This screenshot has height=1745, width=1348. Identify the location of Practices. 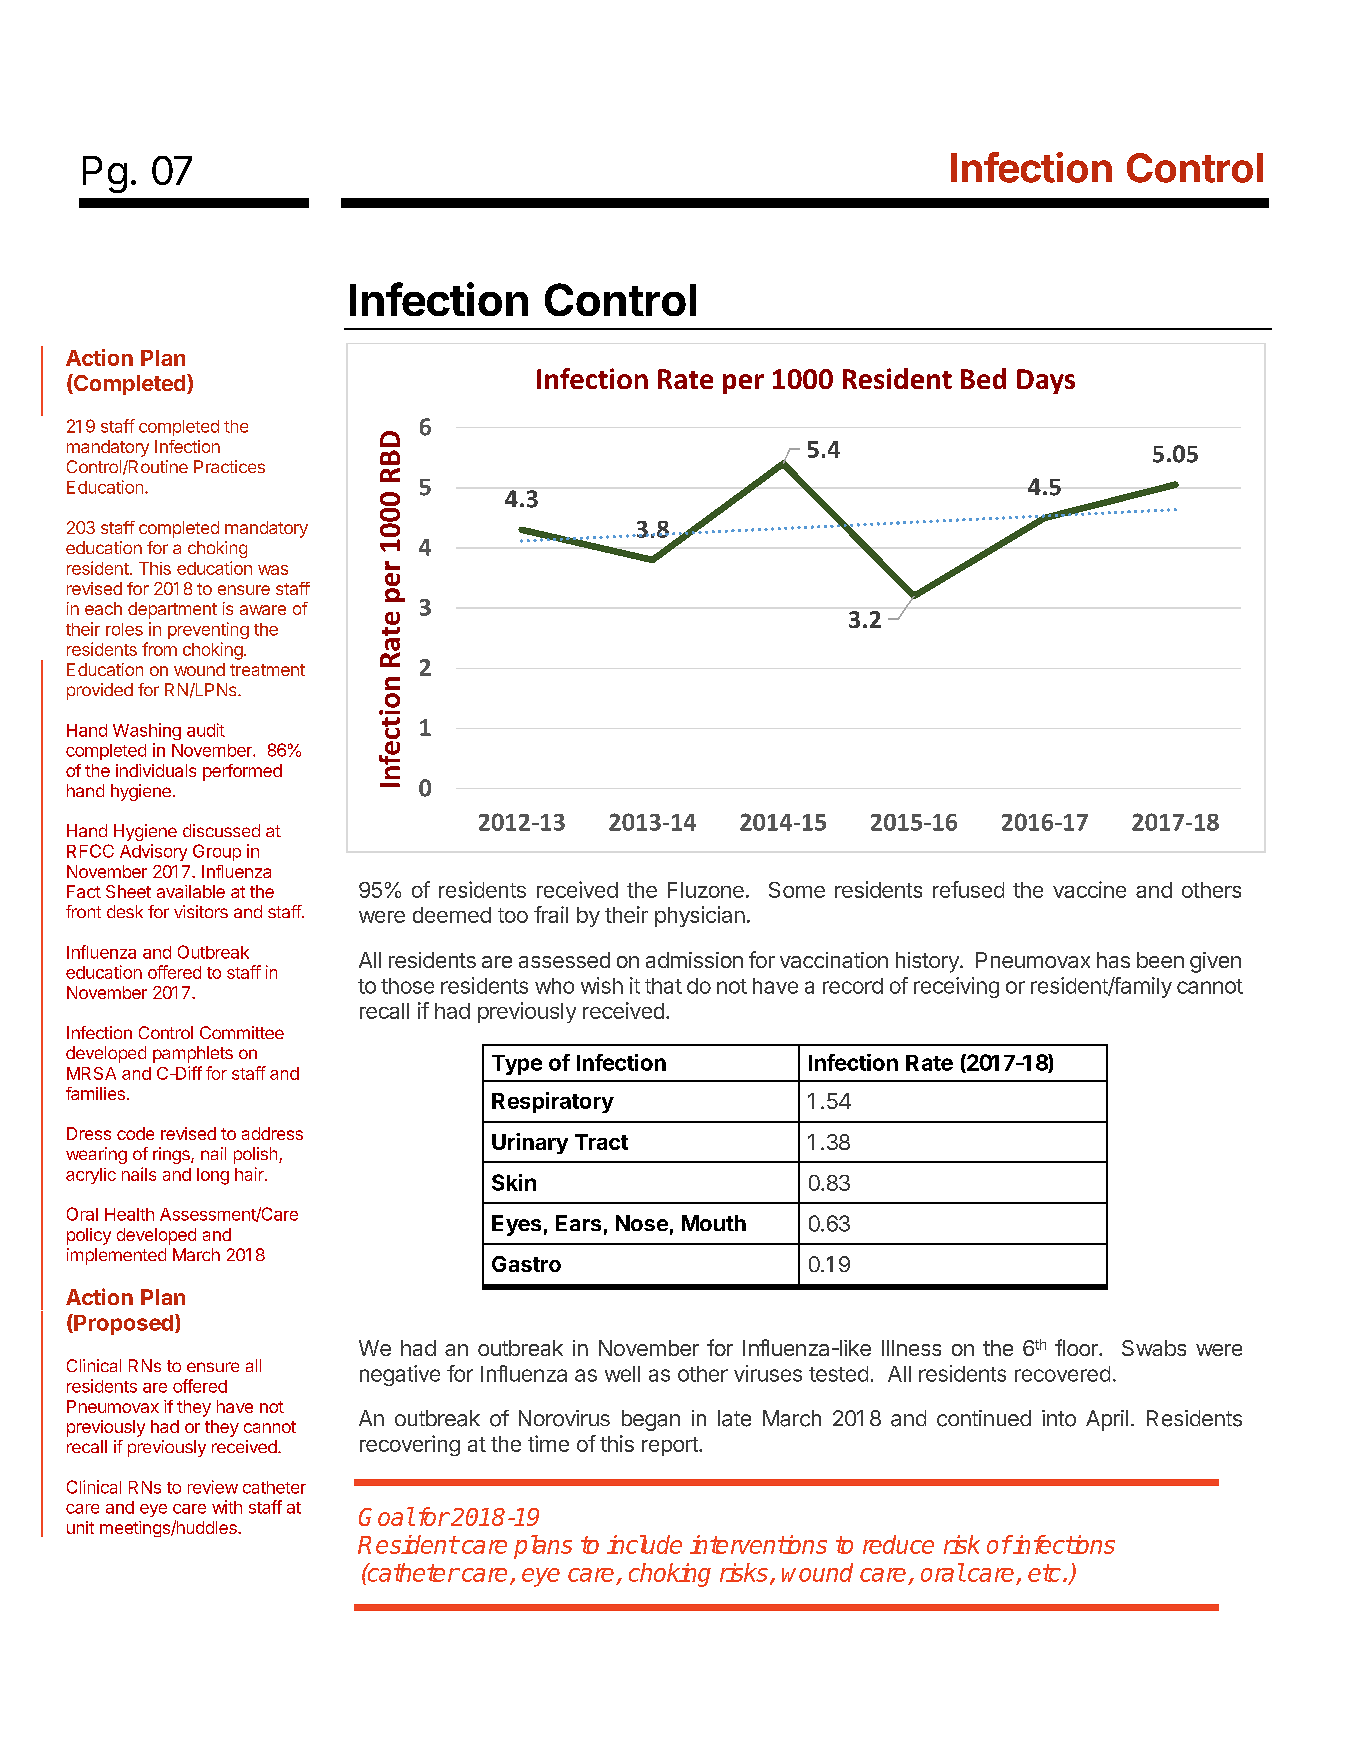
(229, 466).
